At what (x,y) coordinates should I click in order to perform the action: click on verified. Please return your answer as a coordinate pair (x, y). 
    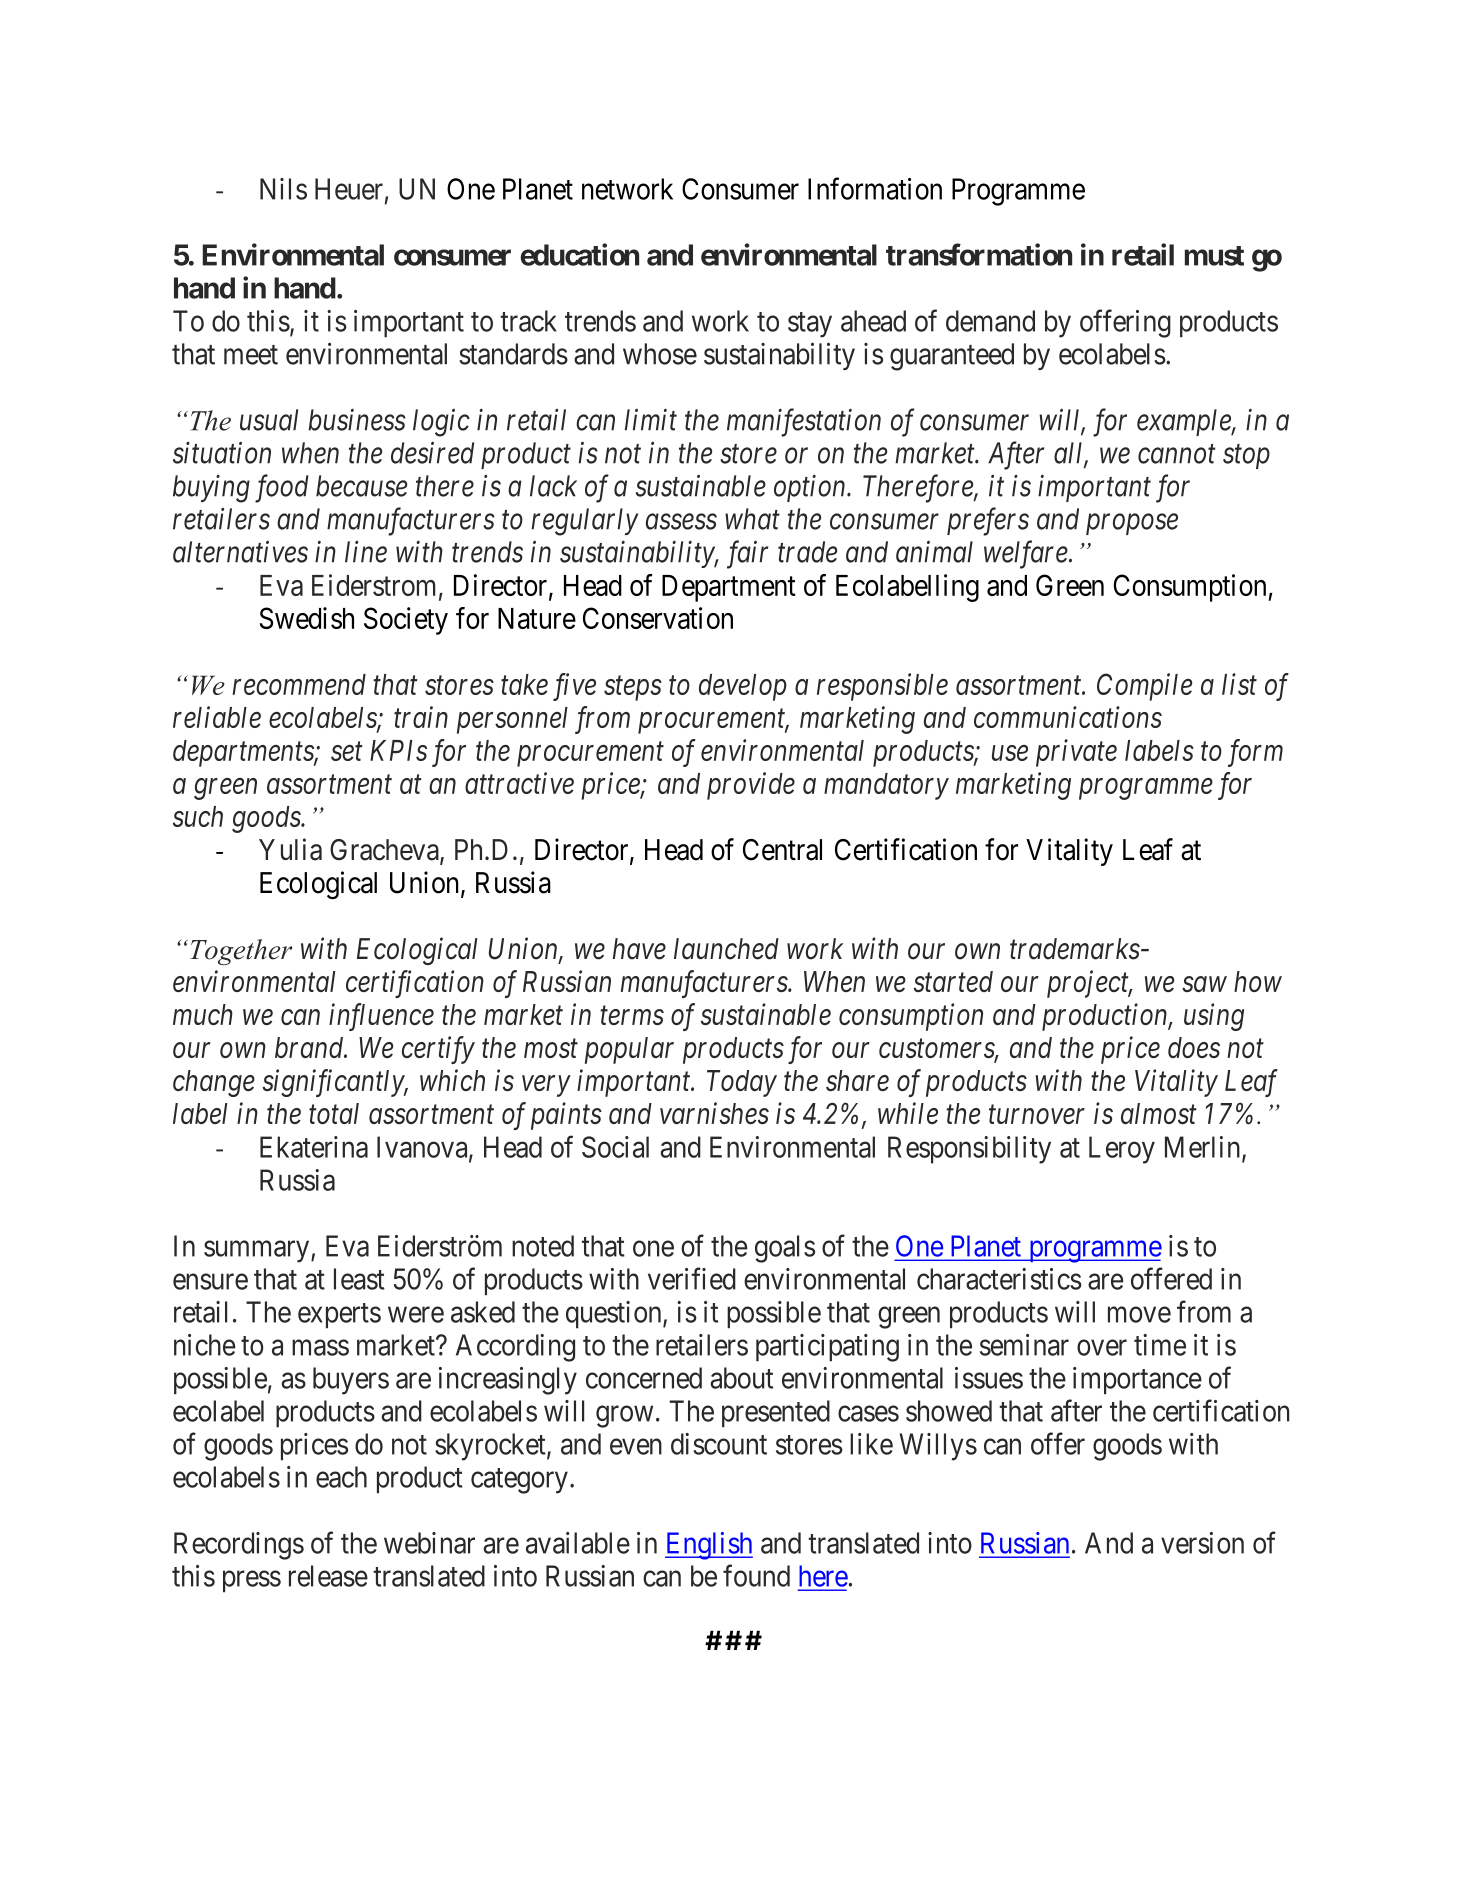
    Looking at the image, I should click on (692, 1278).
